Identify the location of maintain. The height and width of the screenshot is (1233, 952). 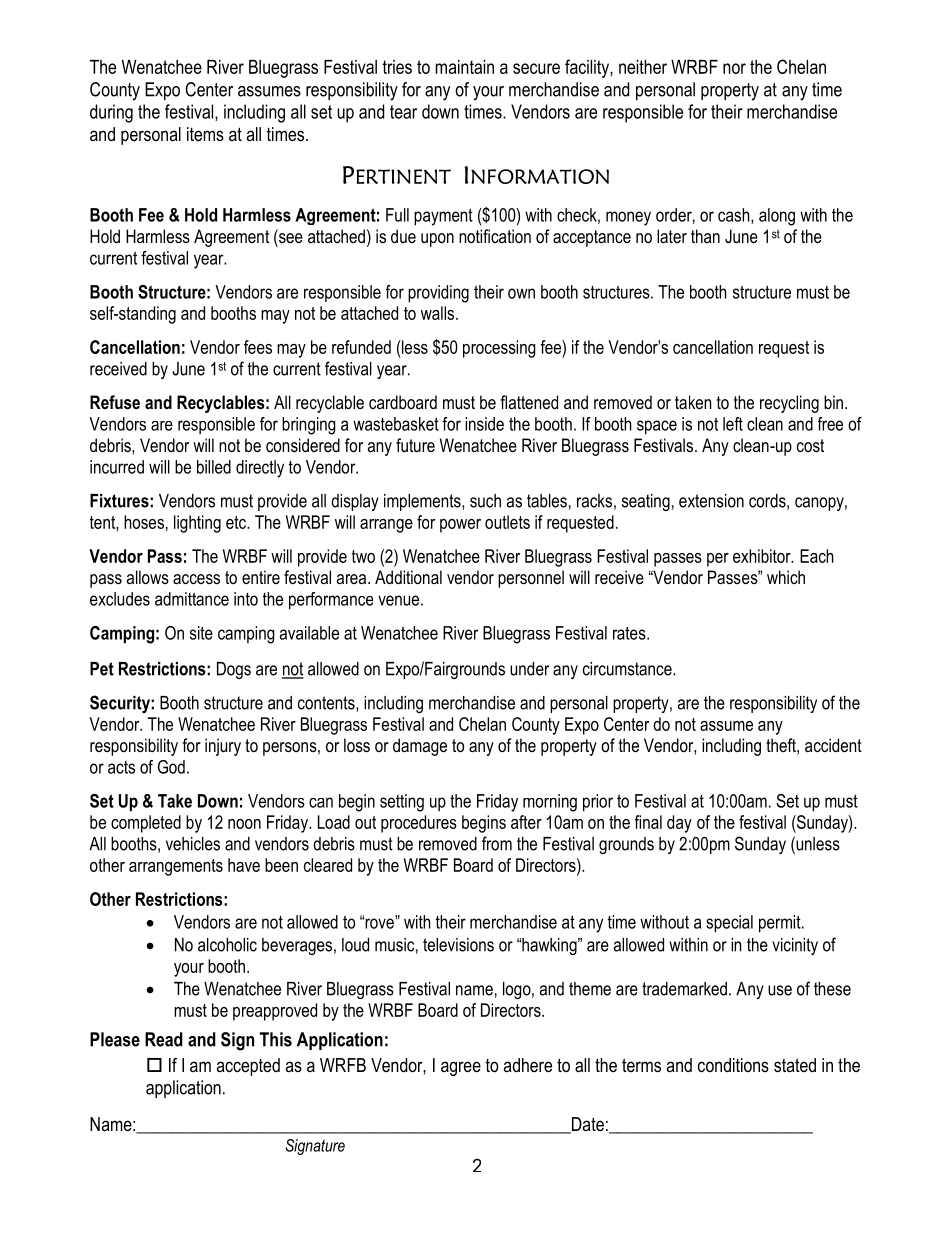
(464, 67).
